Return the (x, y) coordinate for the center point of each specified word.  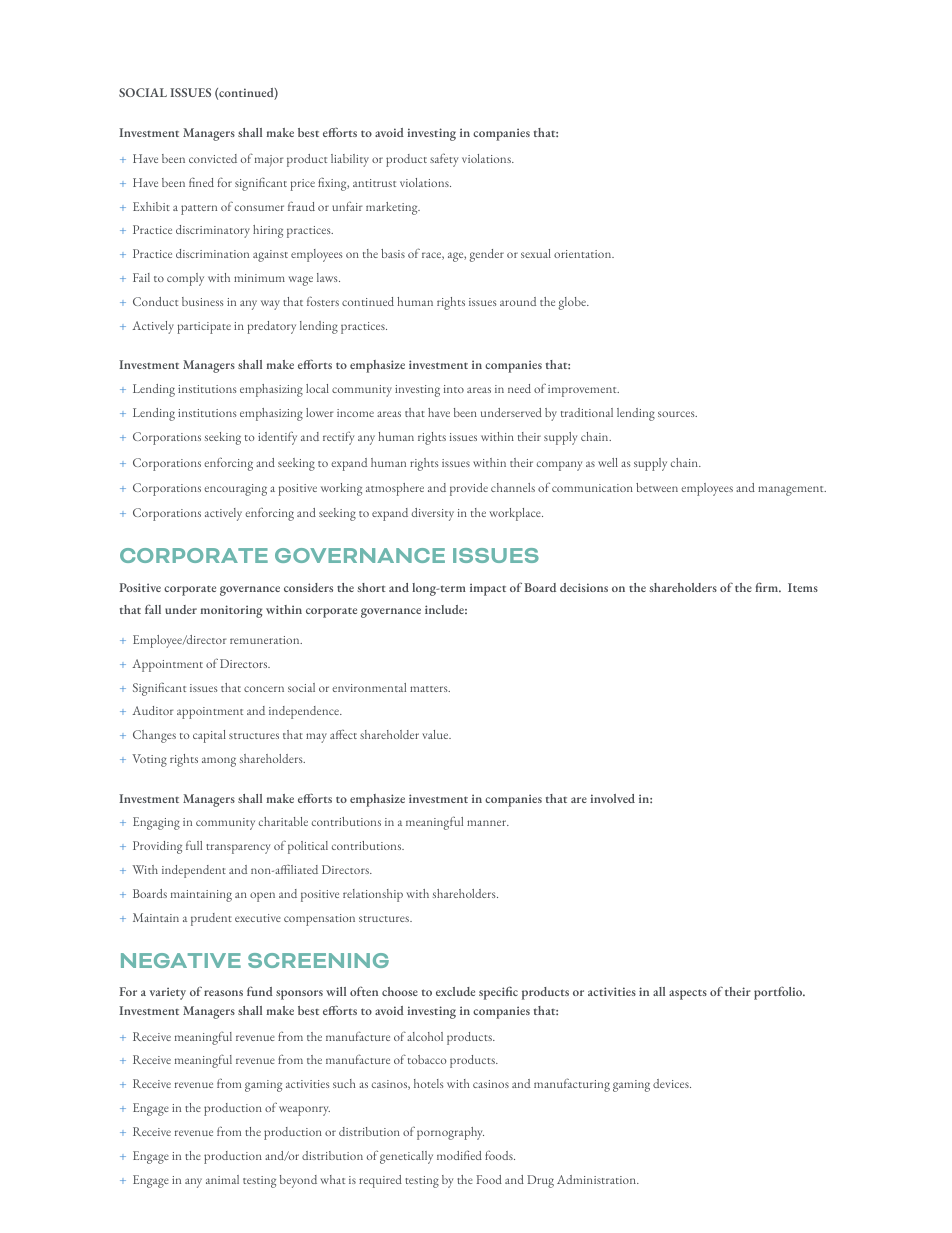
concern (264, 689)
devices (672, 1083)
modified (459, 1155)
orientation (584, 254)
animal (222, 1179)
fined (201, 182)
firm (768, 587)
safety (444, 160)
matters (430, 689)
